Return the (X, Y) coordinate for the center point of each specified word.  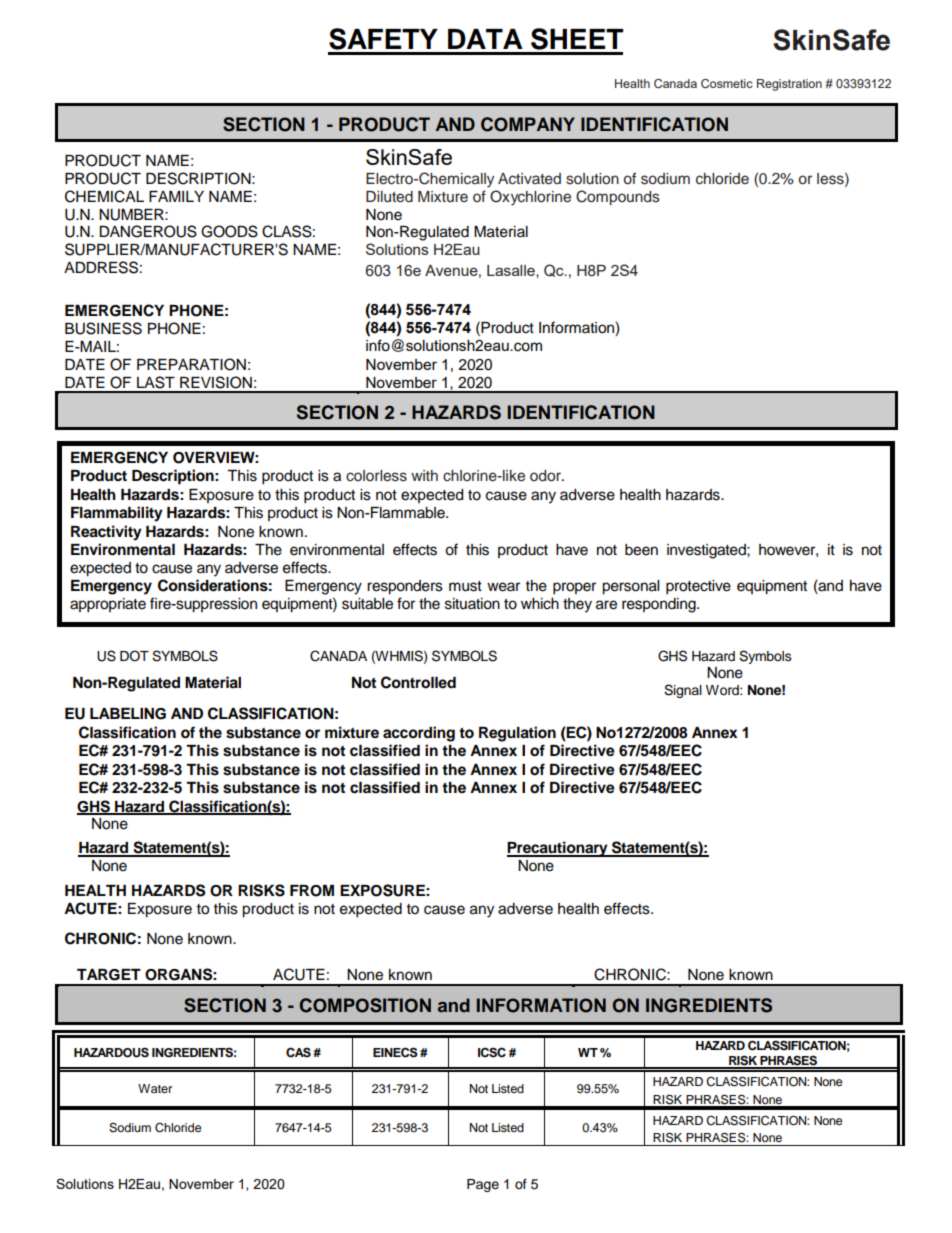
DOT (134, 656)
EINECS (395, 1052)
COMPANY (528, 124)
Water (155, 1088)
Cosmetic (727, 83)
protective (698, 587)
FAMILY (176, 196)
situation (472, 604)
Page (483, 1185)
